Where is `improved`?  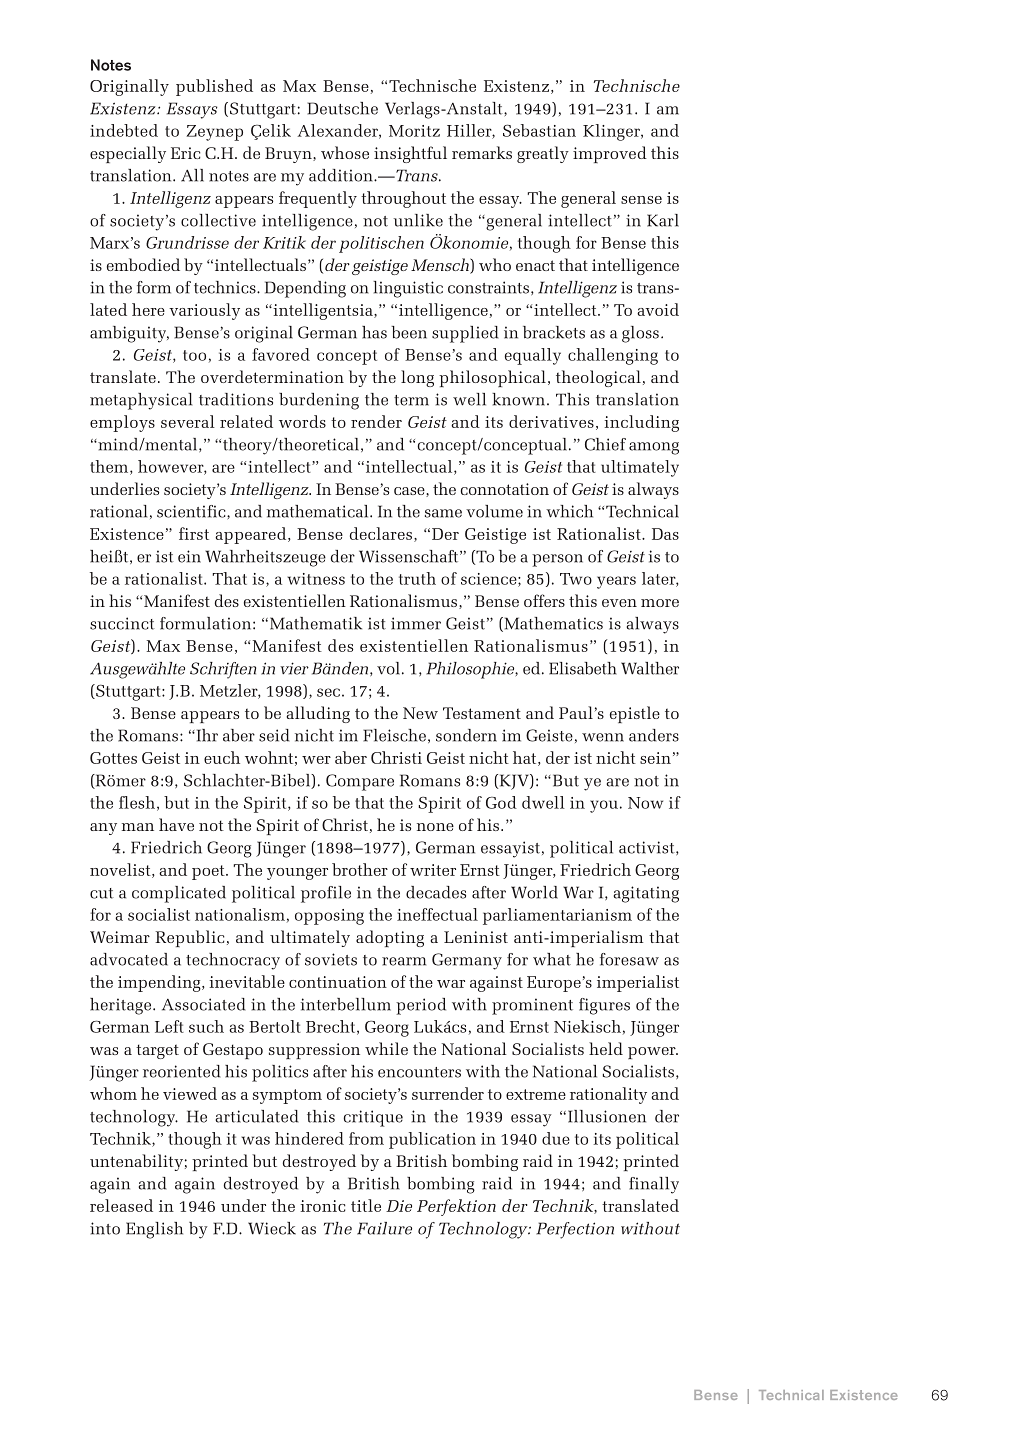
improved is located at coordinates (610, 154).
